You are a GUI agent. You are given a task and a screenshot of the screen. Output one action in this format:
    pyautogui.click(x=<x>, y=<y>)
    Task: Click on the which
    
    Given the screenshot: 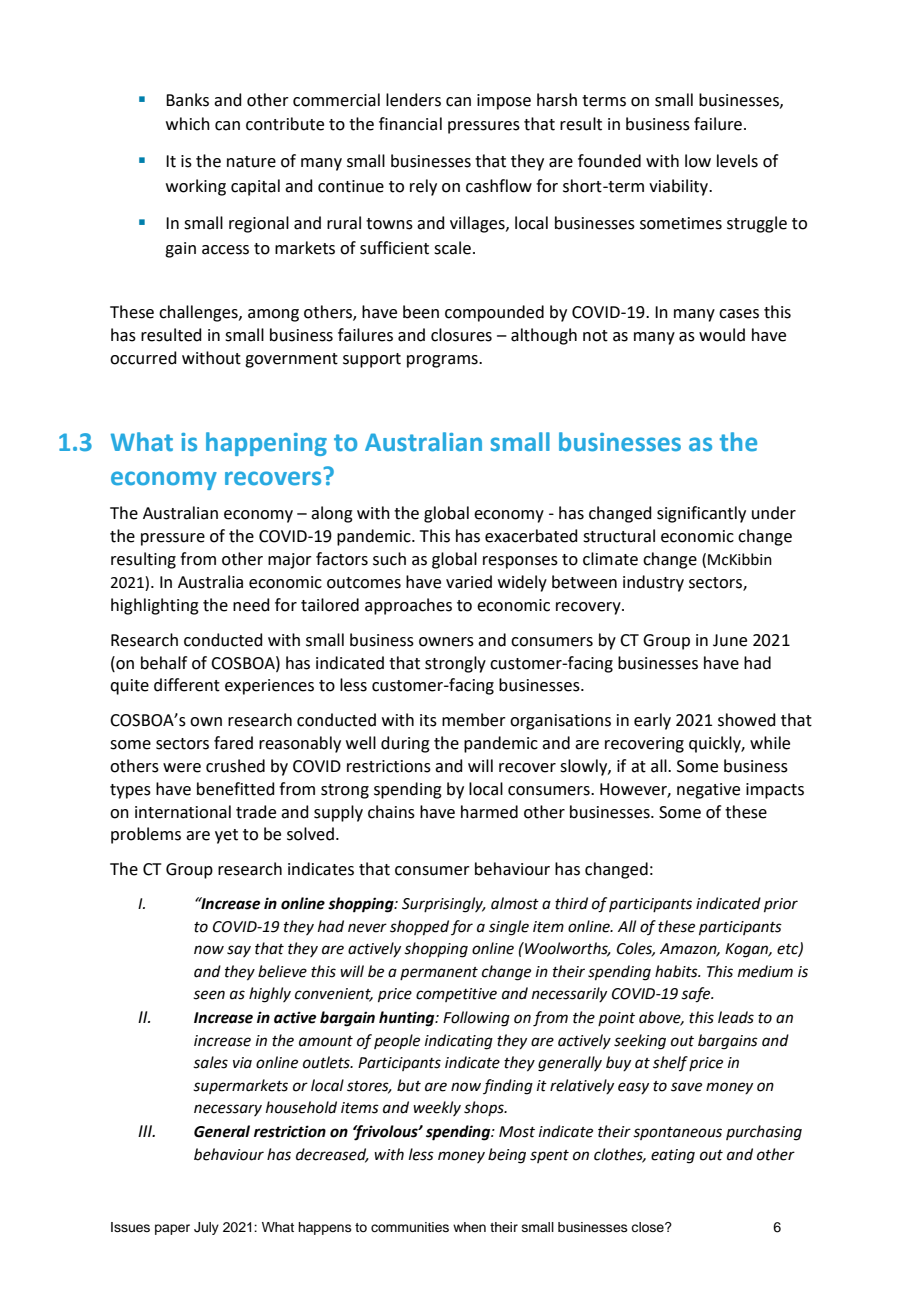 What is the action you would take?
    pyautogui.click(x=188, y=124)
